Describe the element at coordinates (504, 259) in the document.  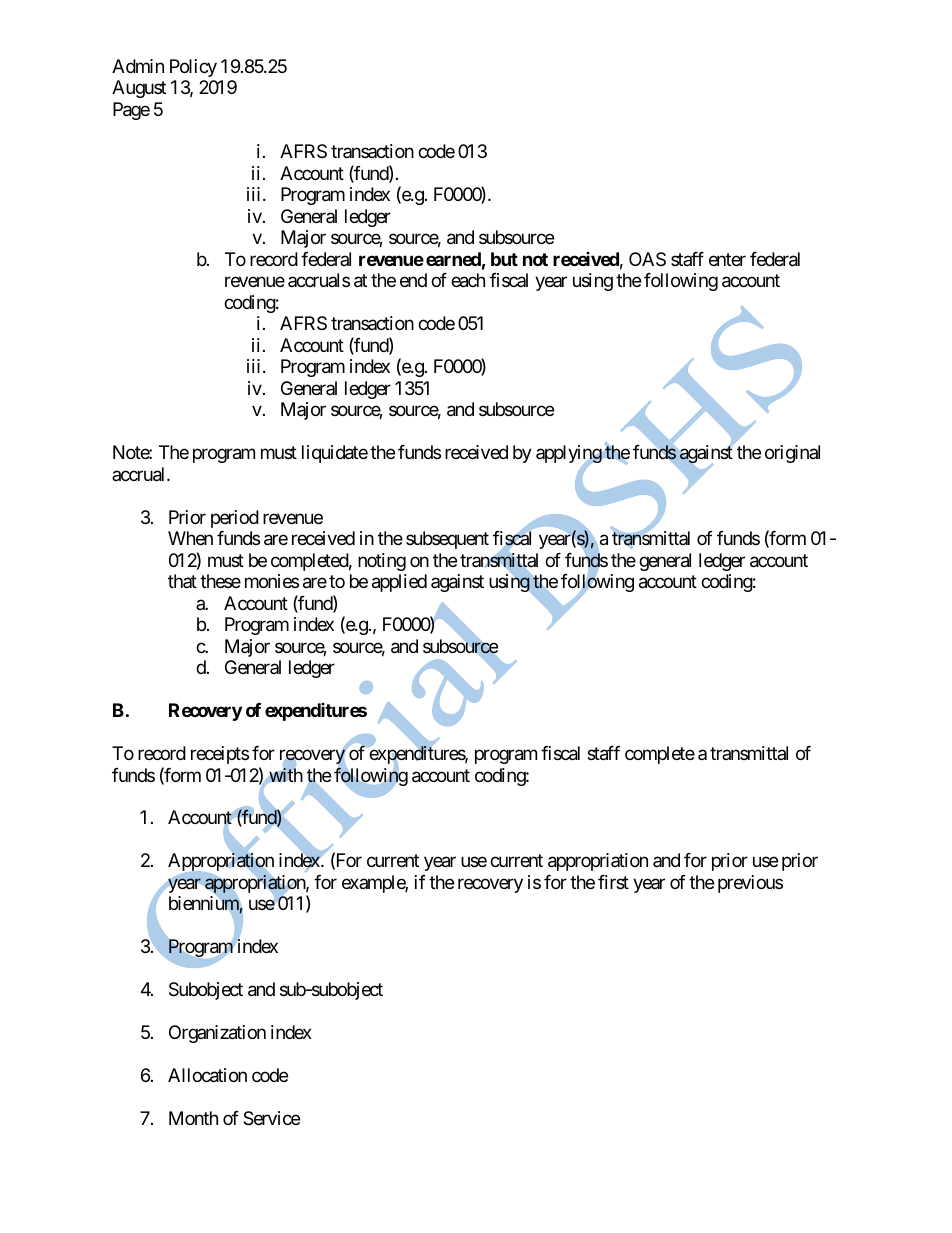
I see `but` at that location.
